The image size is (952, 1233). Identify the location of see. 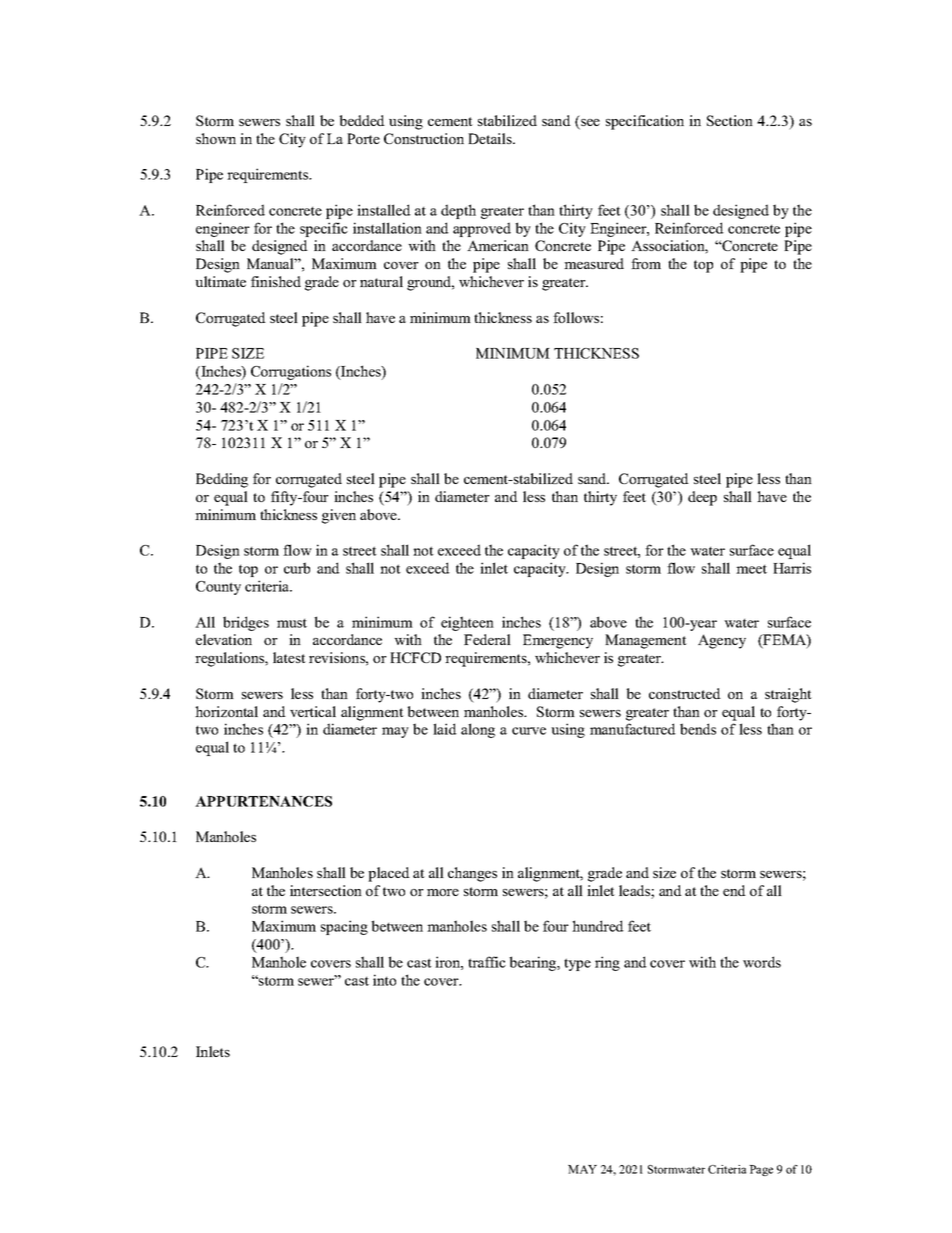
(589, 124).
